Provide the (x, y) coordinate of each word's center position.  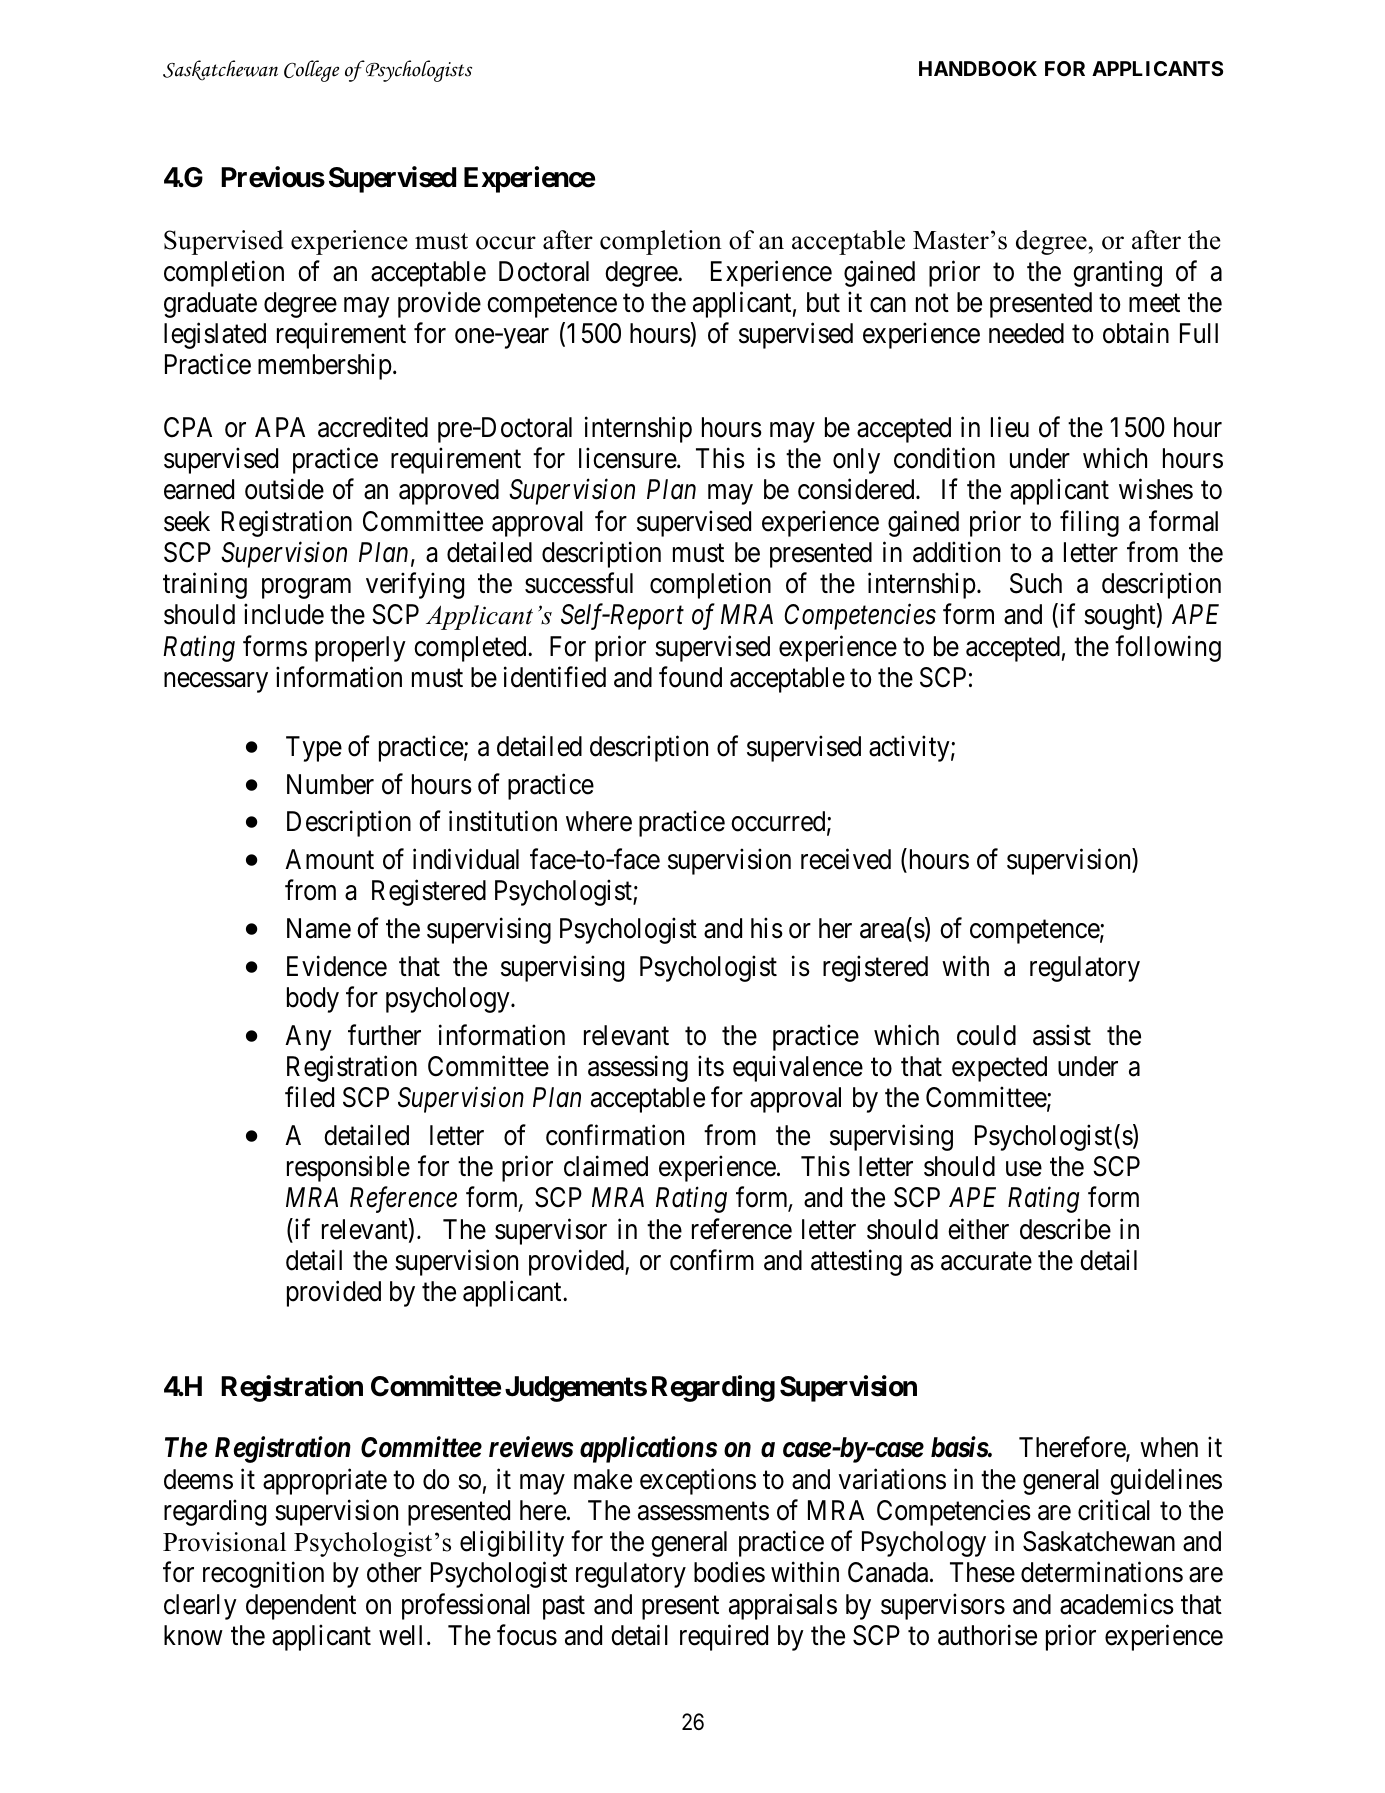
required (724, 1637)
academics (1117, 1604)
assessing (638, 1068)
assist (1062, 1035)
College (311, 71)
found (690, 677)
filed (309, 1097)
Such (1036, 583)
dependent (301, 1607)
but (823, 302)
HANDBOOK (978, 68)
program (306, 589)
